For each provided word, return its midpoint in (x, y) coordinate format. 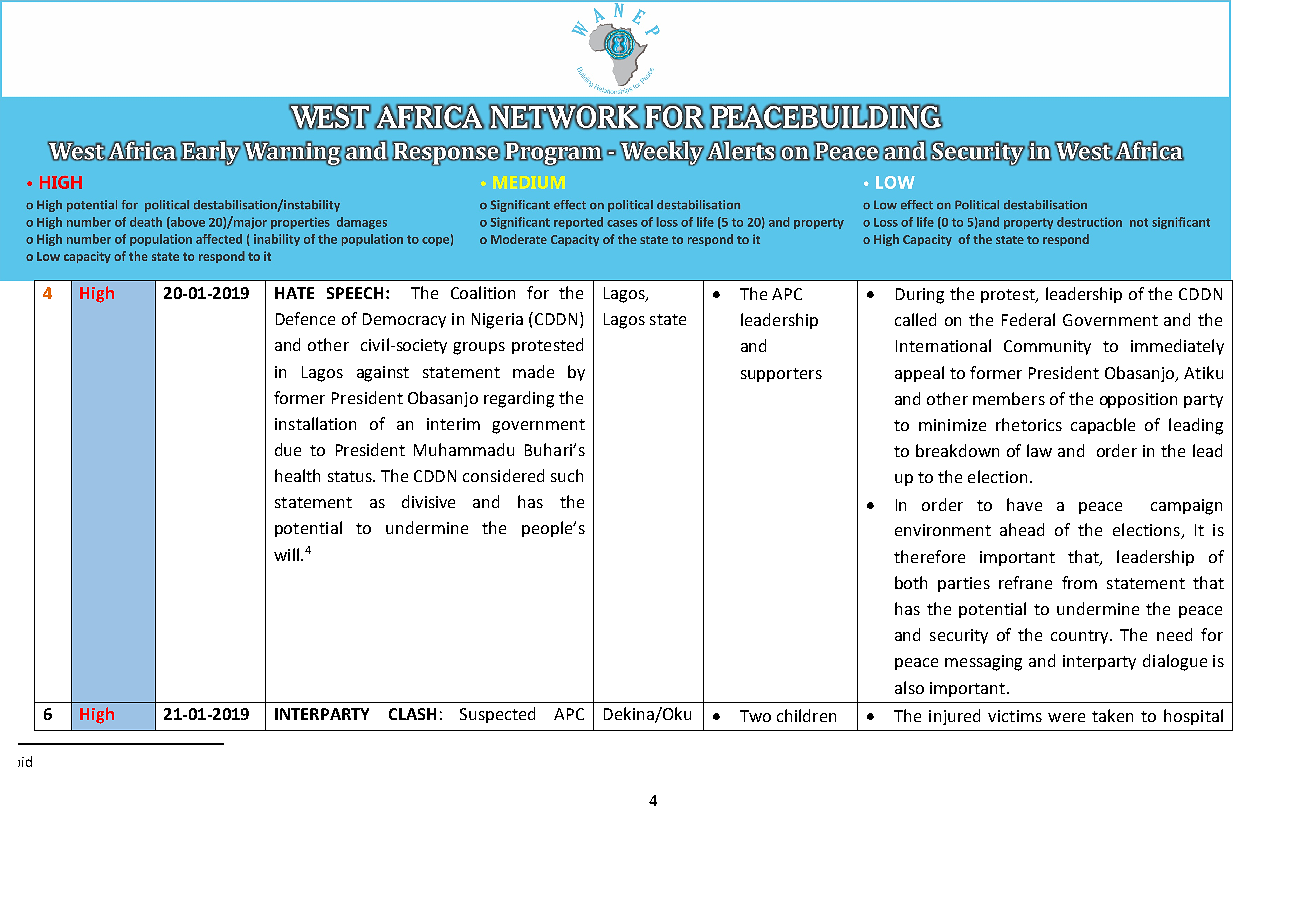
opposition (1138, 400)
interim (453, 424)
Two (755, 716)
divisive (428, 501)
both (911, 582)
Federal (1028, 319)
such (567, 475)
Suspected (497, 715)
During (920, 296)
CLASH (412, 714)
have (1024, 504)
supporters (781, 375)
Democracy (404, 320)
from (1079, 582)
